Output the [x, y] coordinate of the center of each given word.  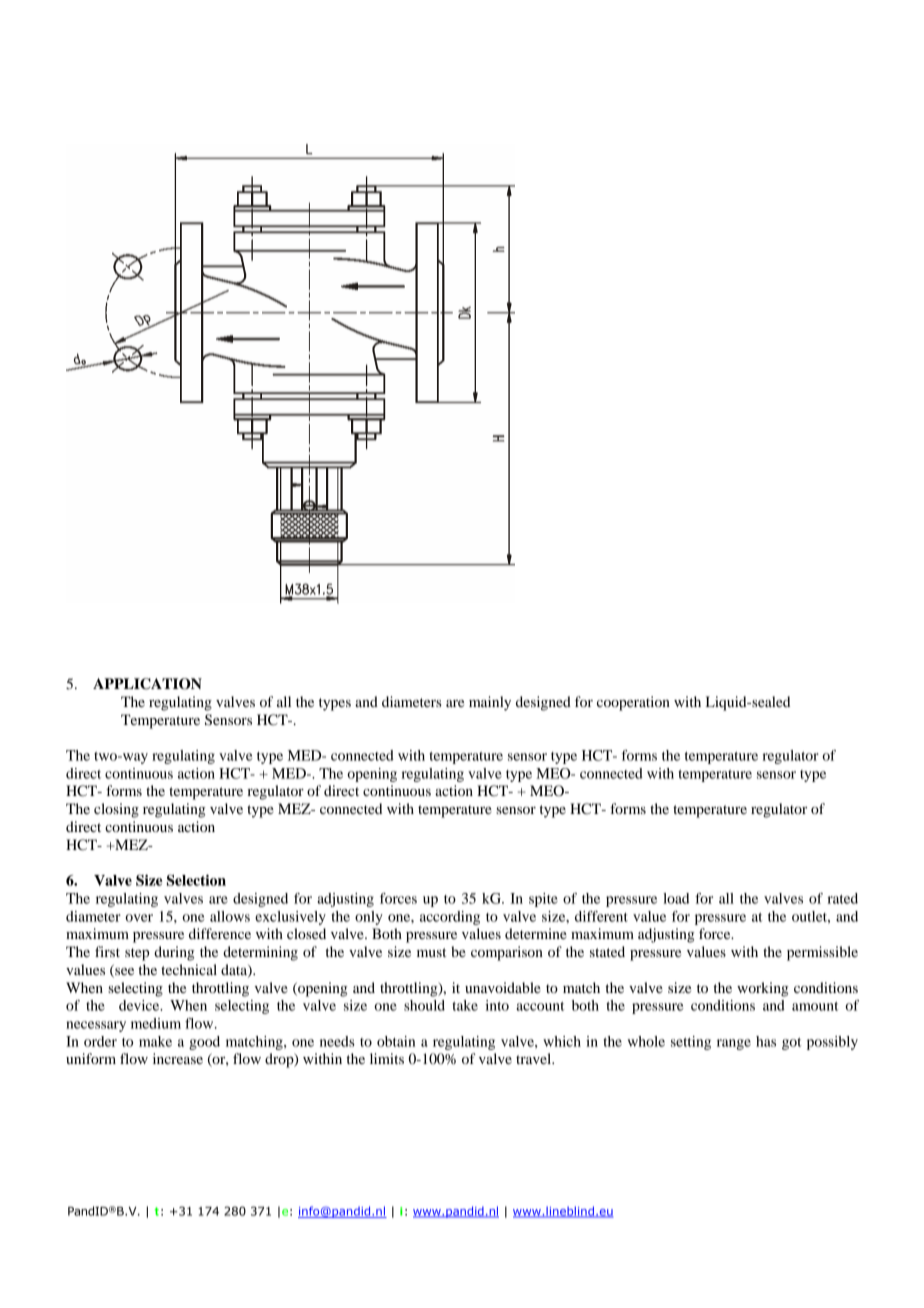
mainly [490, 703]
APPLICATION [147, 684]
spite [543, 900]
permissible [822, 953]
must [431, 952]
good [204, 1043]
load [676, 898]
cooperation [633, 703]
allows [230, 916]
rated [842, 898]
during [174, 953]
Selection [196, 880]
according [450, 918]
